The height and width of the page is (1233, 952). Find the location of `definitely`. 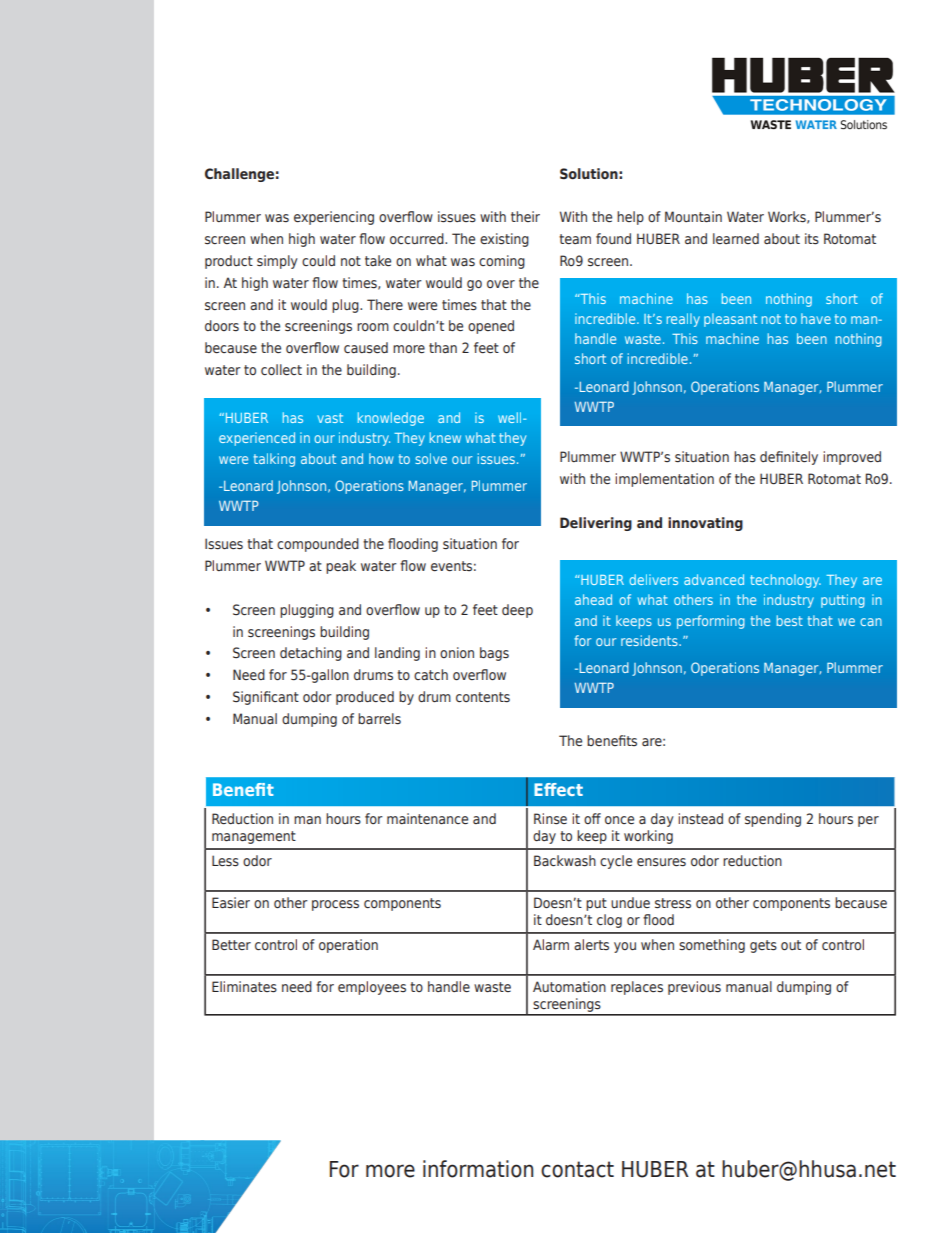

definitely is located at coordinates (789, 458).
